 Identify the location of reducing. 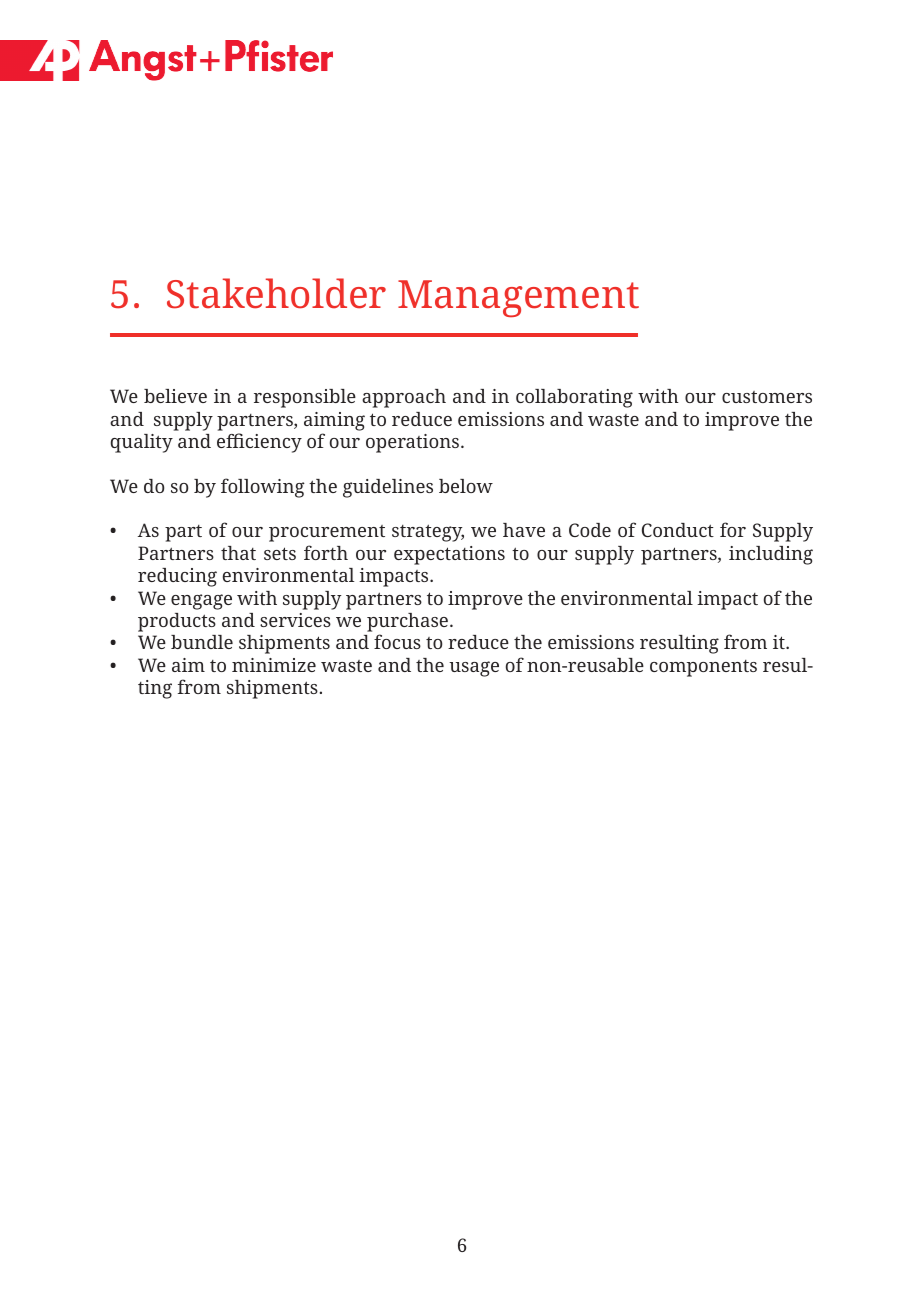
(177, 577).
